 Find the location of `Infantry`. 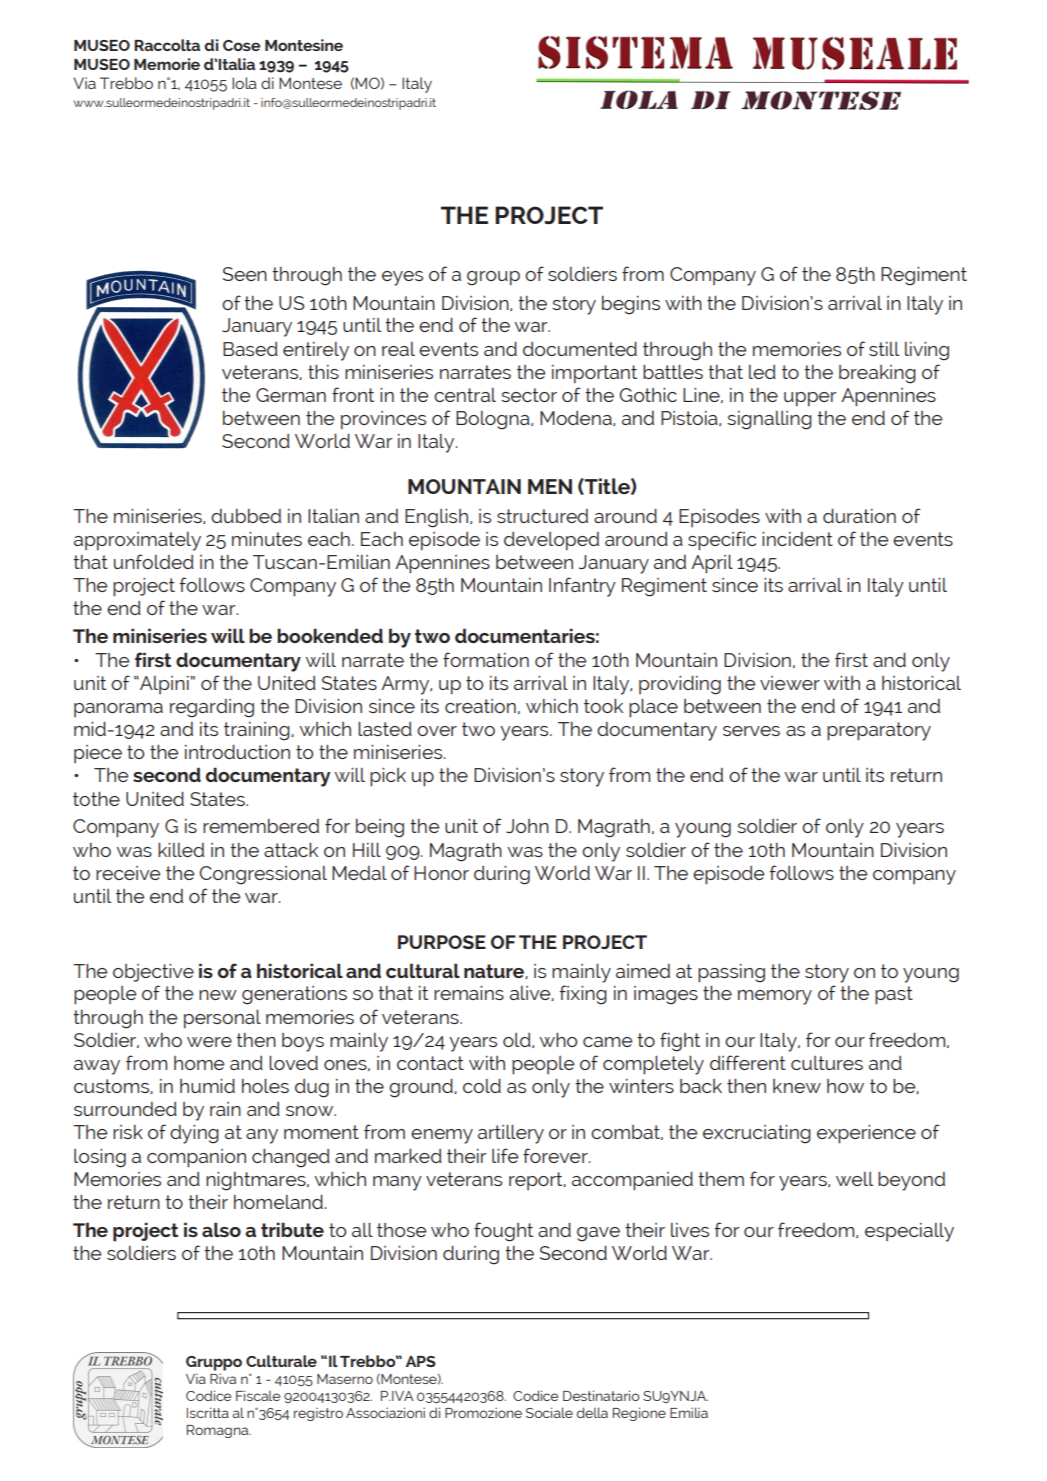

Infantry is located at coordinates (582, 587).
